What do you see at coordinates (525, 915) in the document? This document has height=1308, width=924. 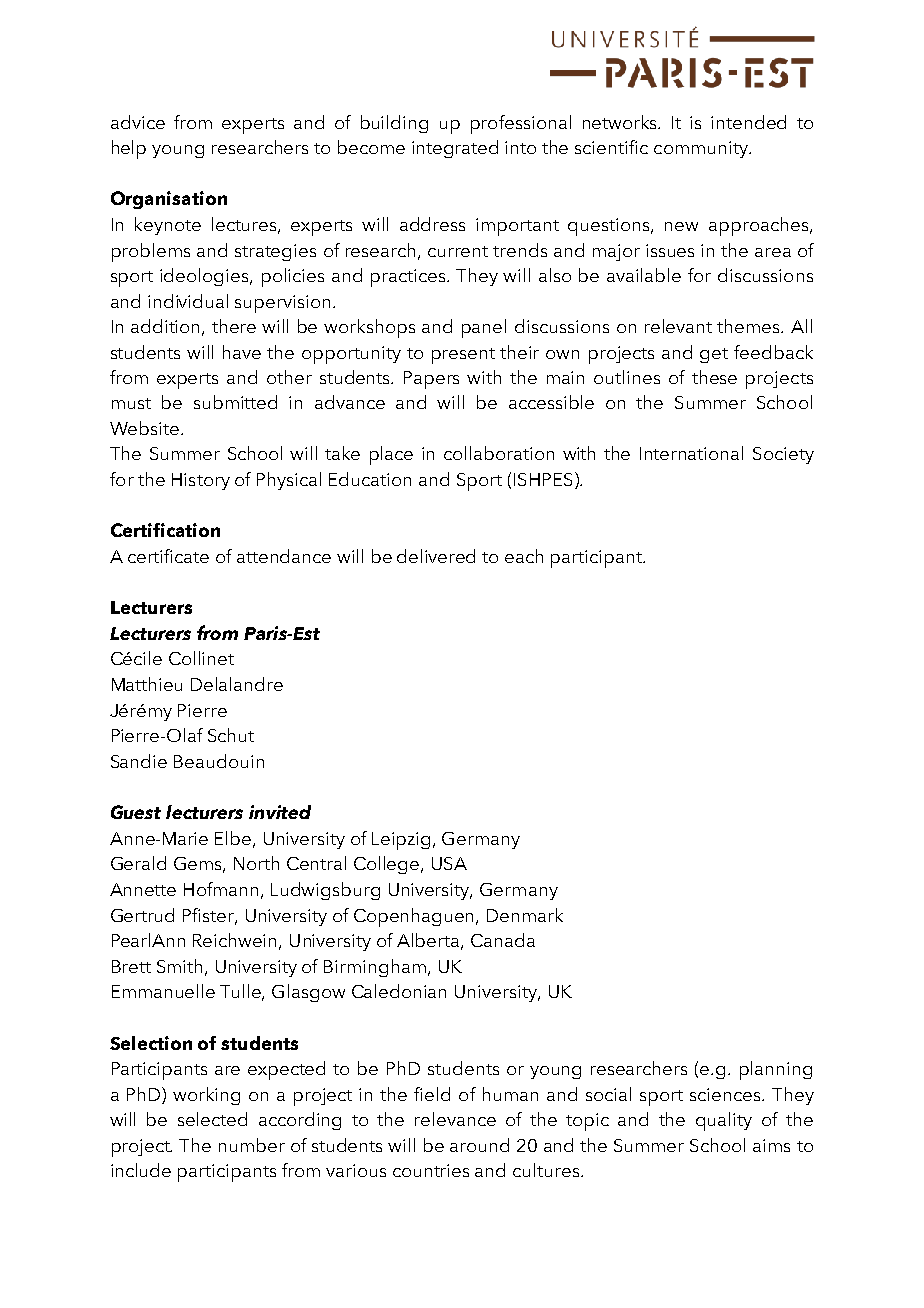 I see `Denmark` at bounding box center [525, 915].
